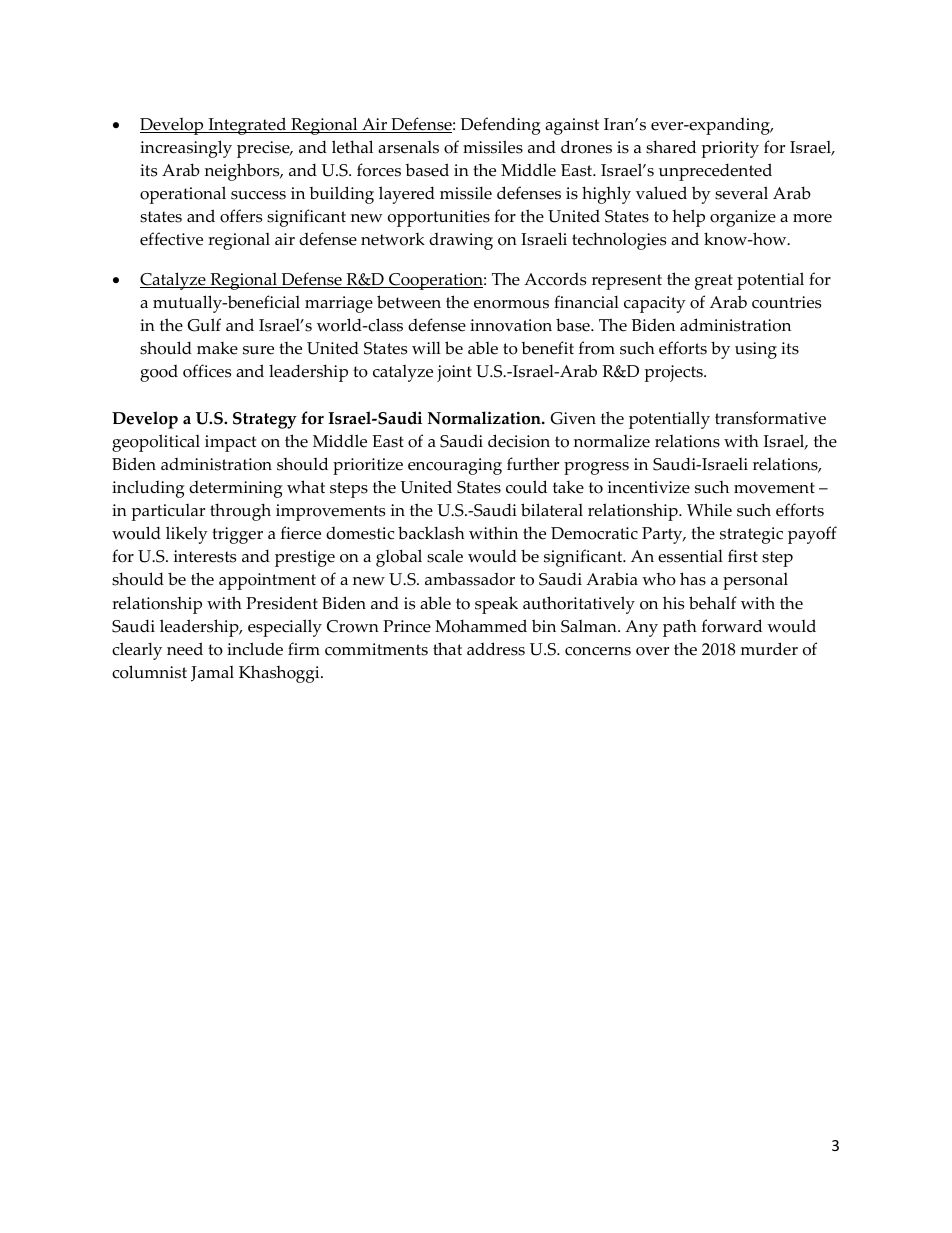  I want to click on increasingly, so click(186, 149).
